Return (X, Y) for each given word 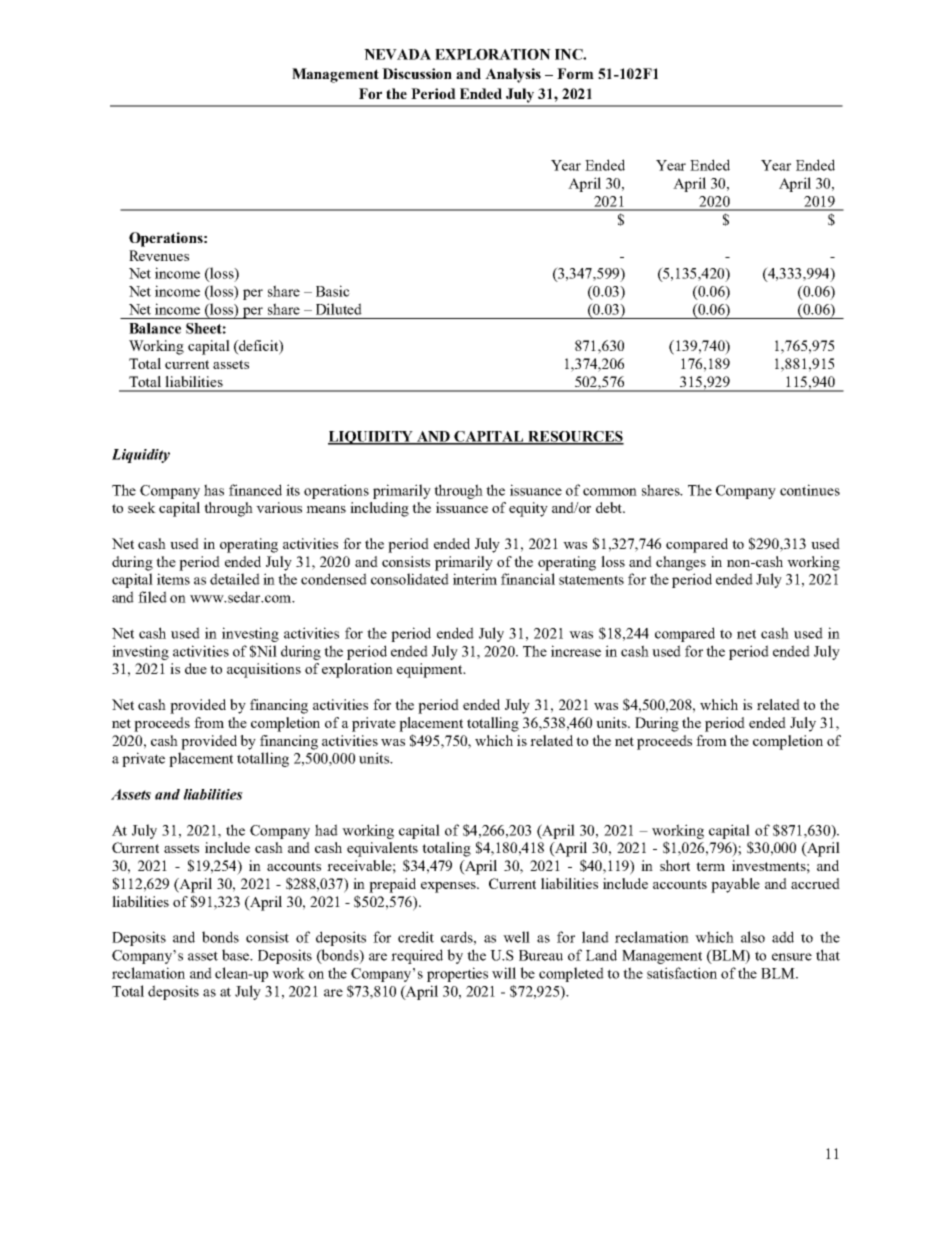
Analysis (513, 75)
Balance (155, 328)
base (237, 955)
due (196, 668)
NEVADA (397, 54)
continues (810, 490)
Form (575, 73)
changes (681, 563)
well (516, 937)
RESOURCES (575, 437)
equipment (431, 670)
